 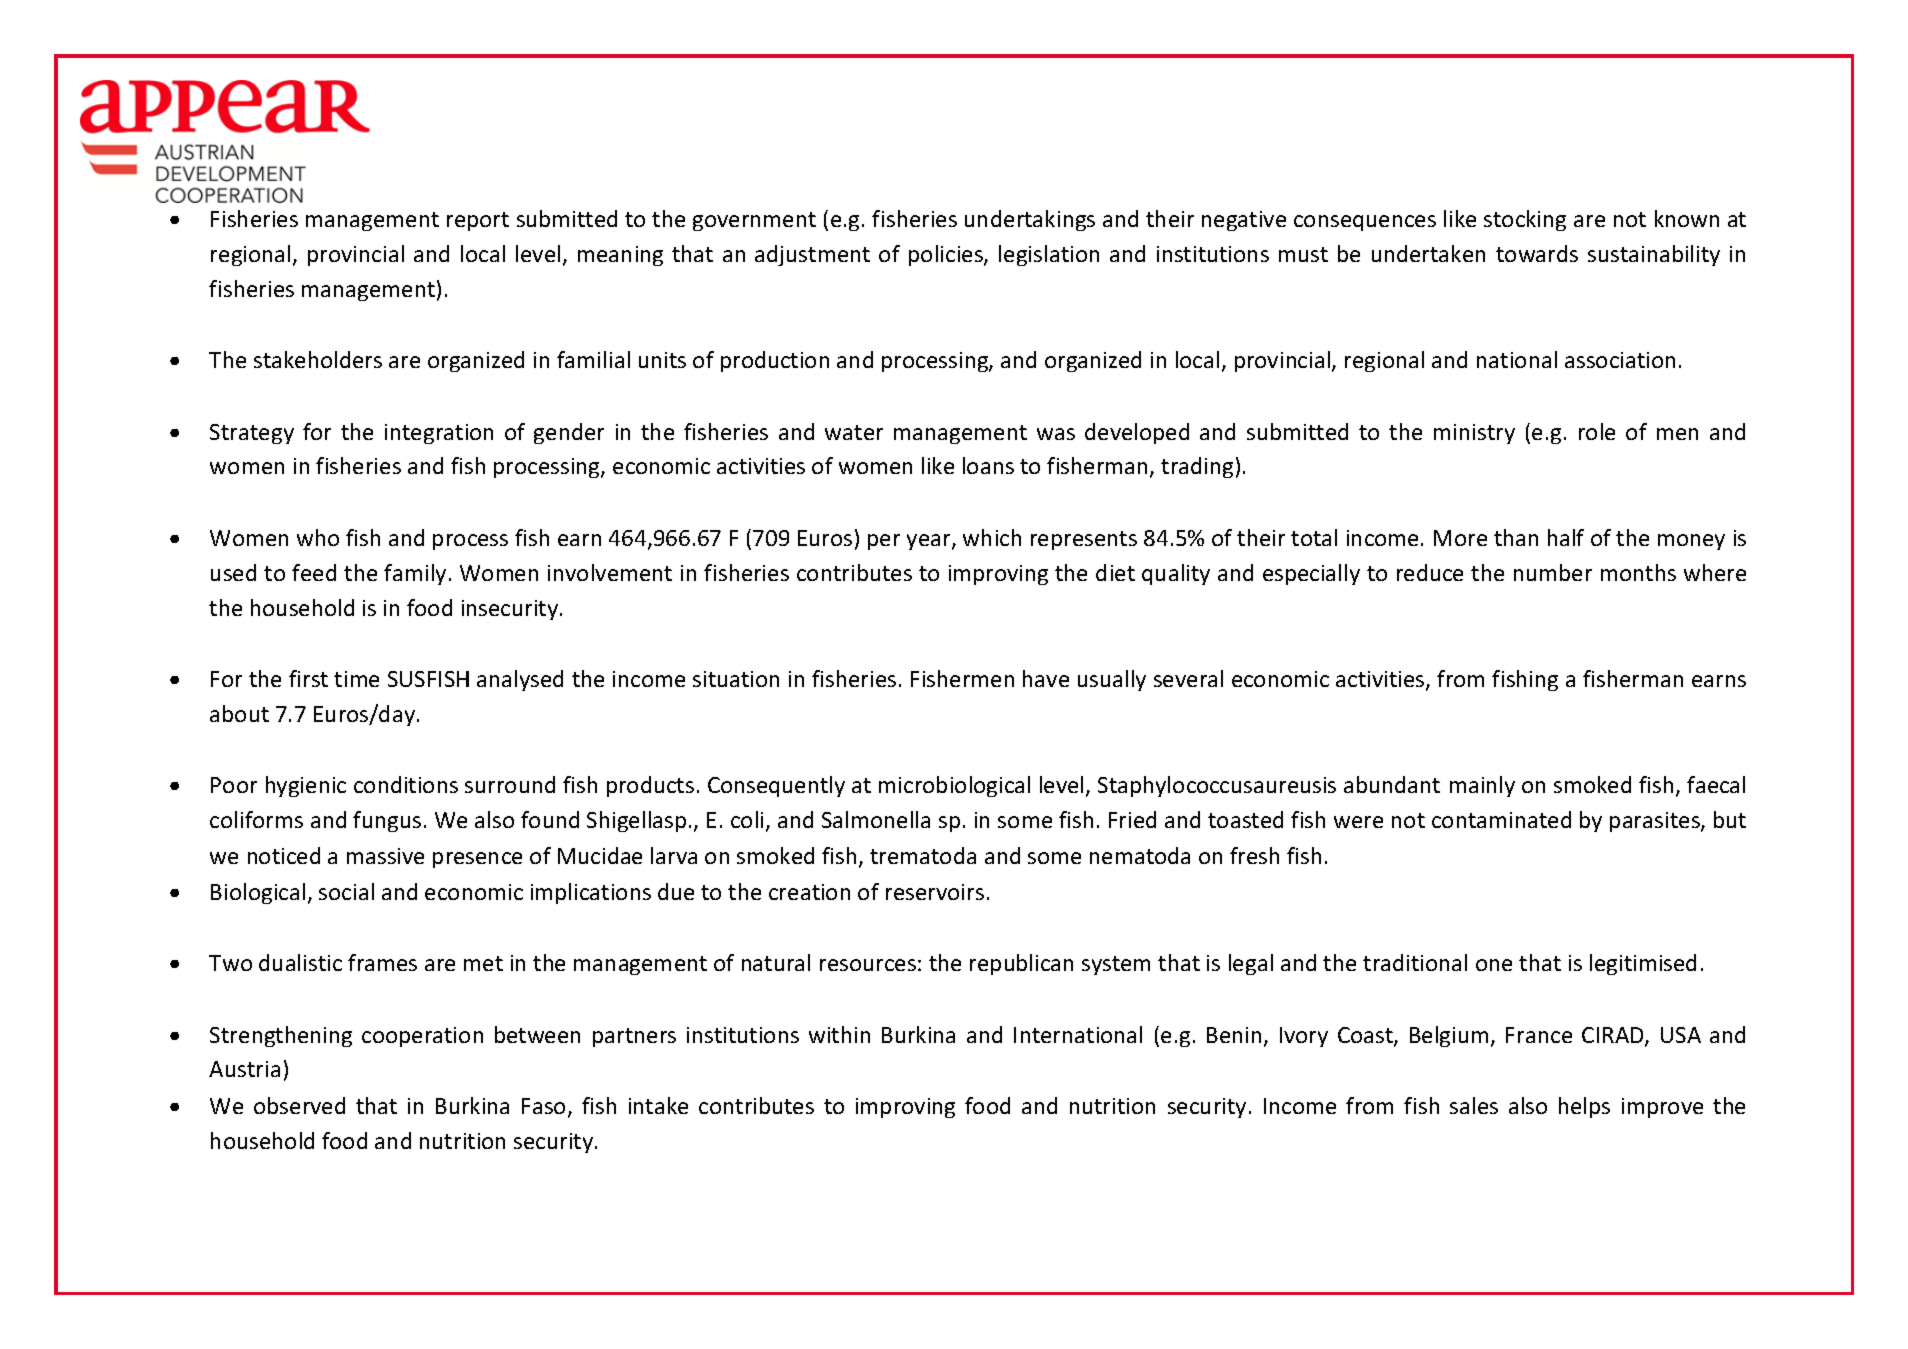 I want to click on number, so click(x=1553, y=572).
